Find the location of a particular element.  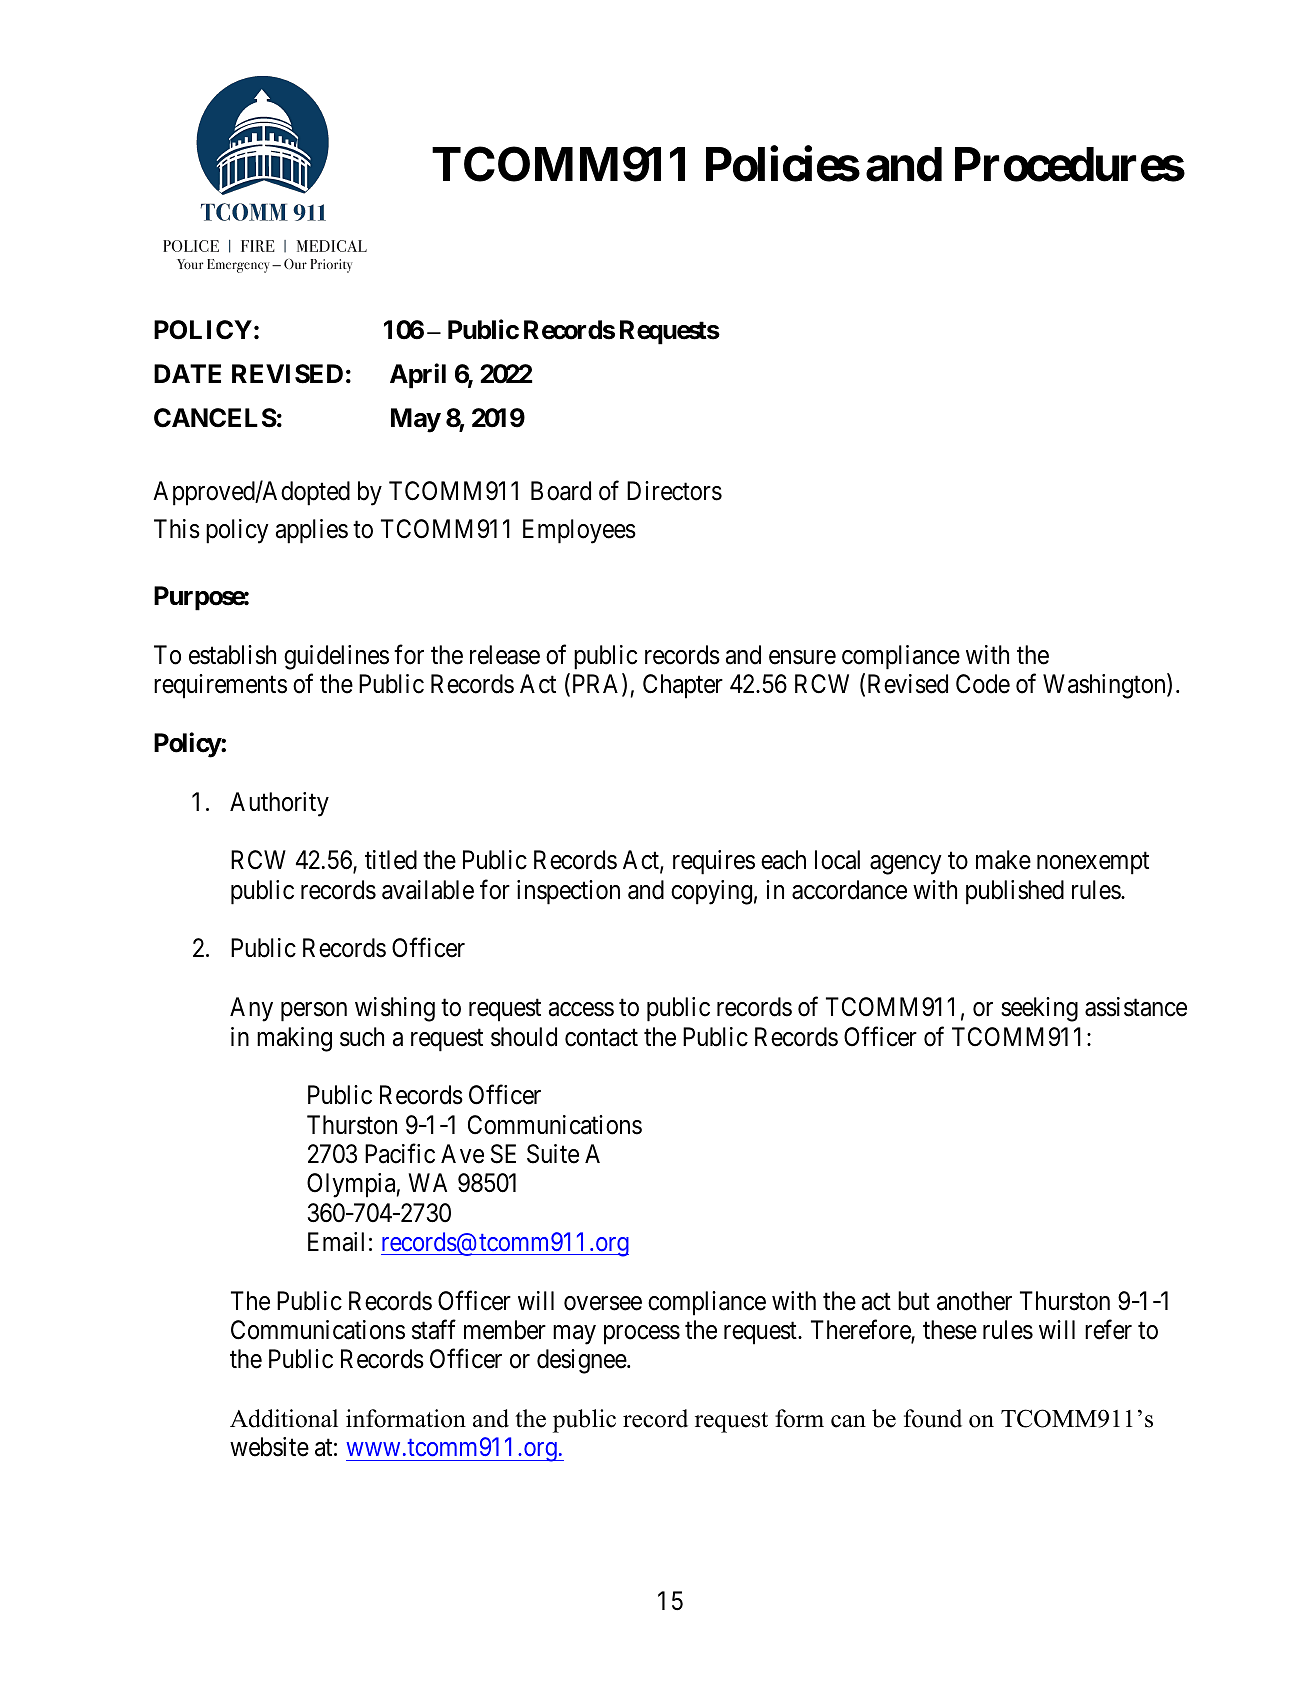

Authority is located at coordinates (279, 804).
